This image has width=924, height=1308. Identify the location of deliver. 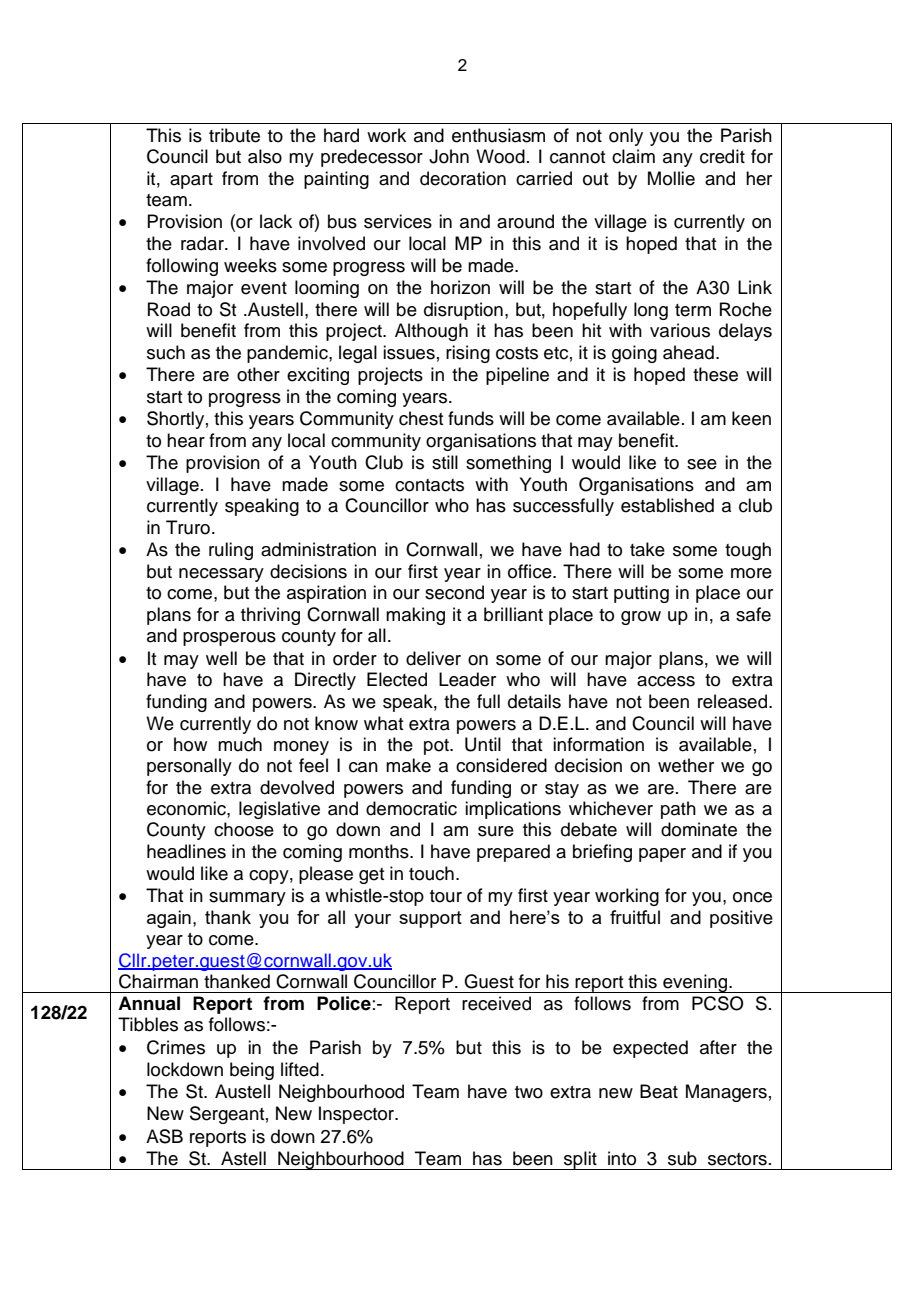
(433, 658).
